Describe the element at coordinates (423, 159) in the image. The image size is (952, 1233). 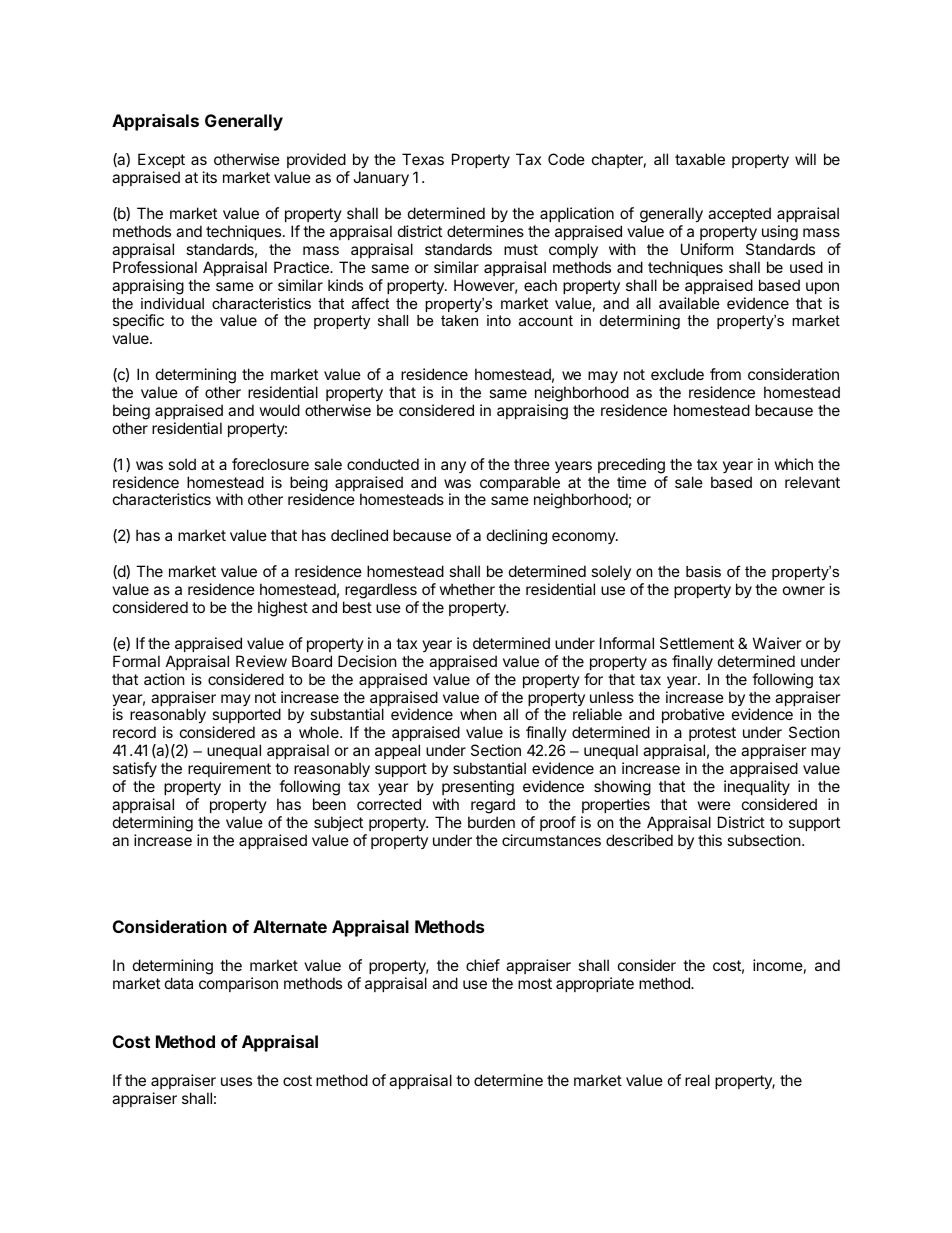
I see `Texas` at that location.
